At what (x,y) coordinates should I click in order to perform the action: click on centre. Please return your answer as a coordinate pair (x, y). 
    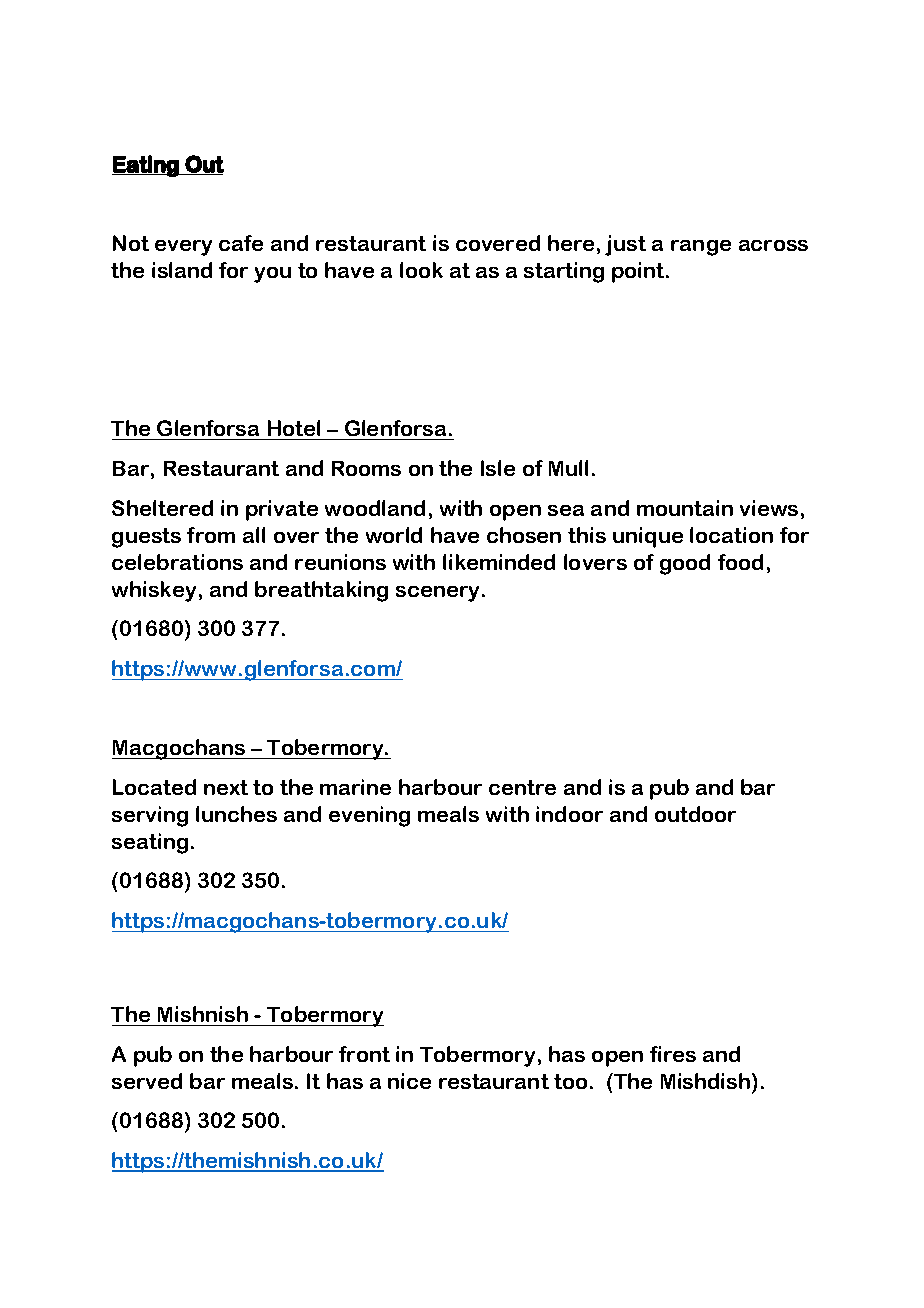
    Looking at the image, I should click on (522, 787).
